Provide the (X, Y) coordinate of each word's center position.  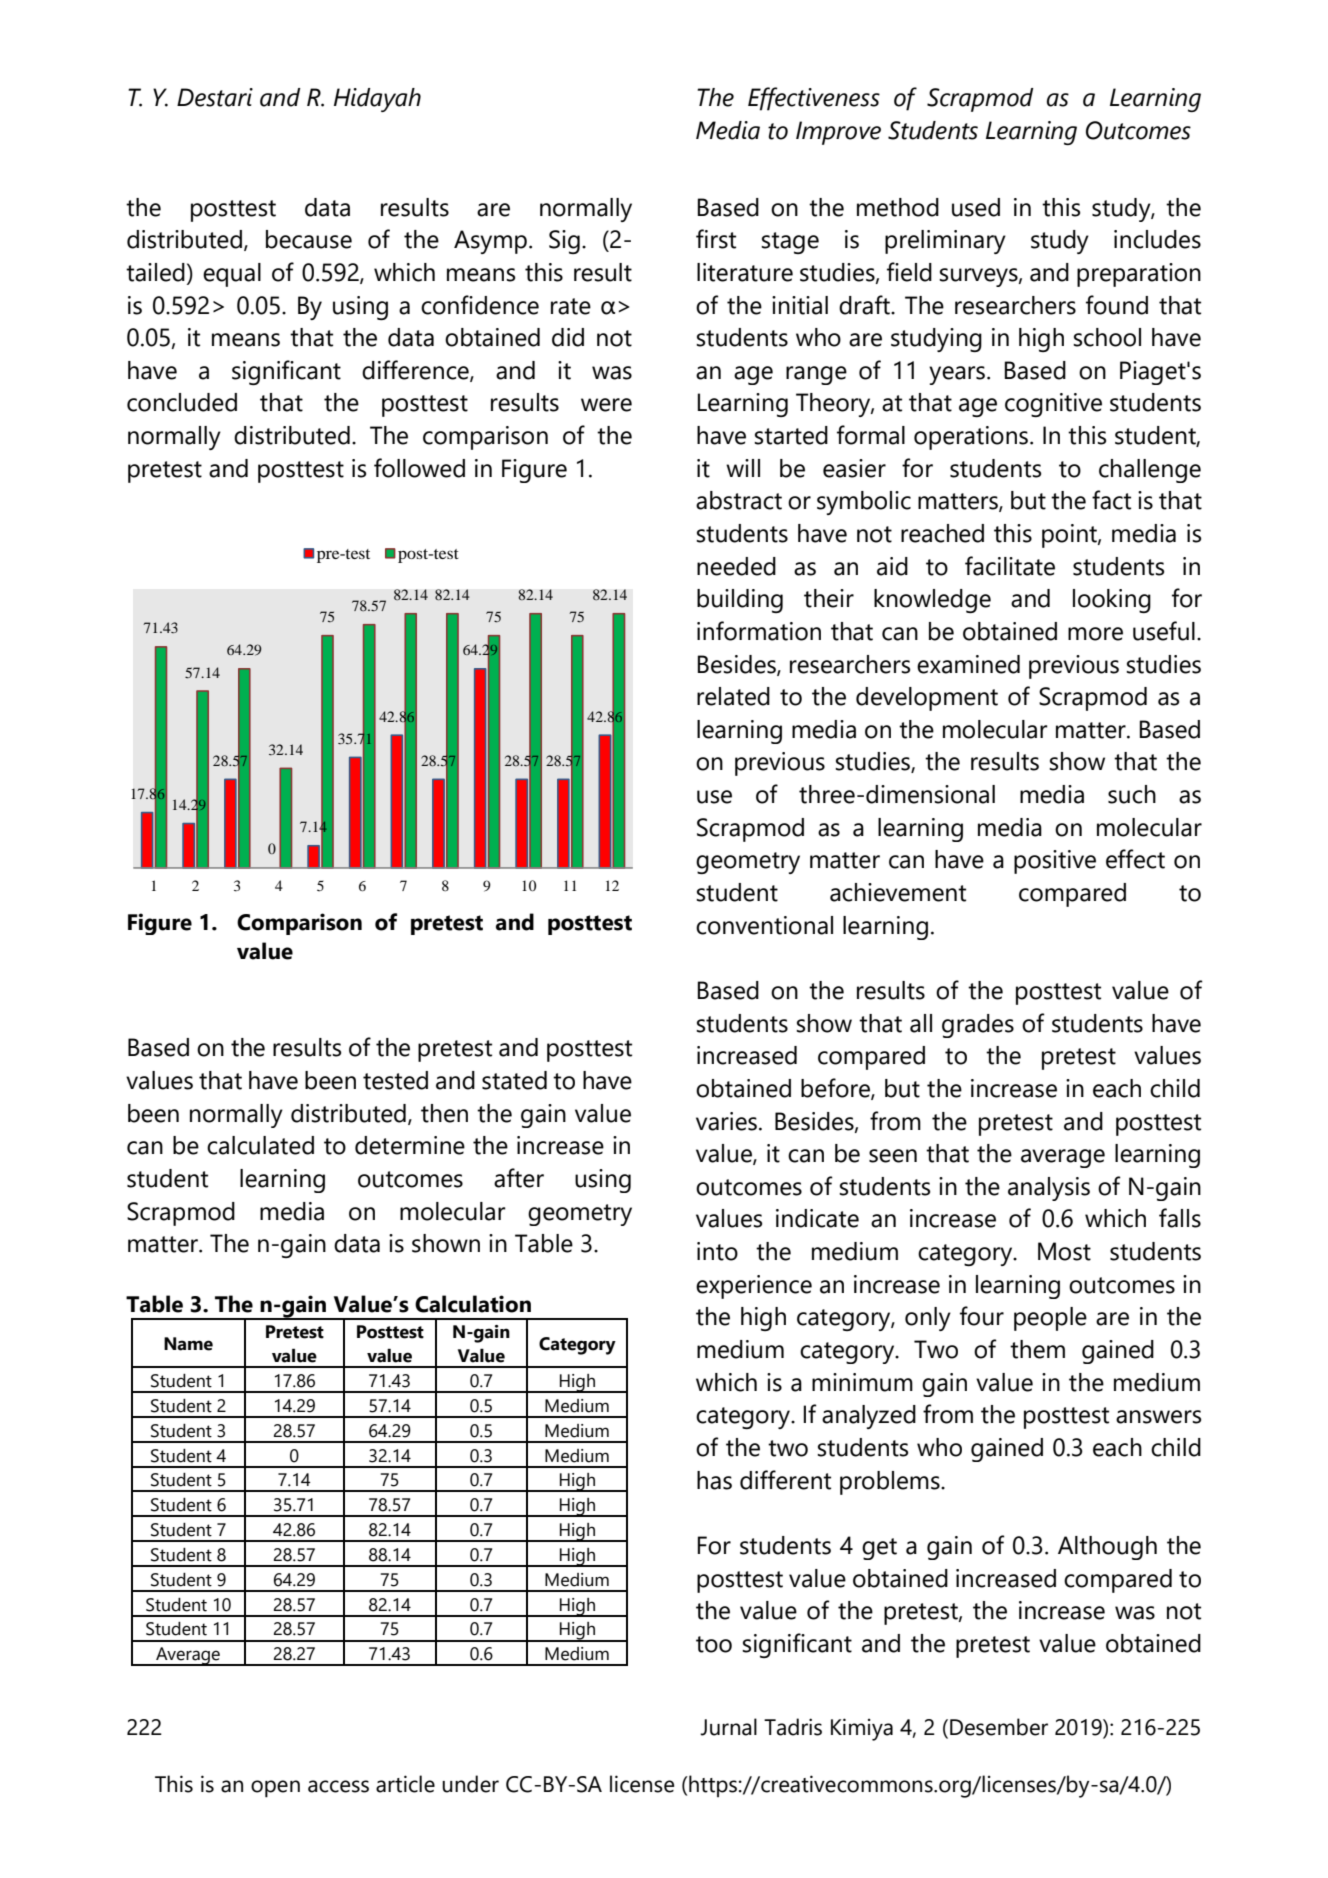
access (338, 1786)
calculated (260, 1145)
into (717, 1251)
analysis (1049, 1189)
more (1095, 634)
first (716, 239)
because (309, 239)
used (976, 207)
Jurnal (728, 1727)
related (733, 696)
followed (419, 468)
